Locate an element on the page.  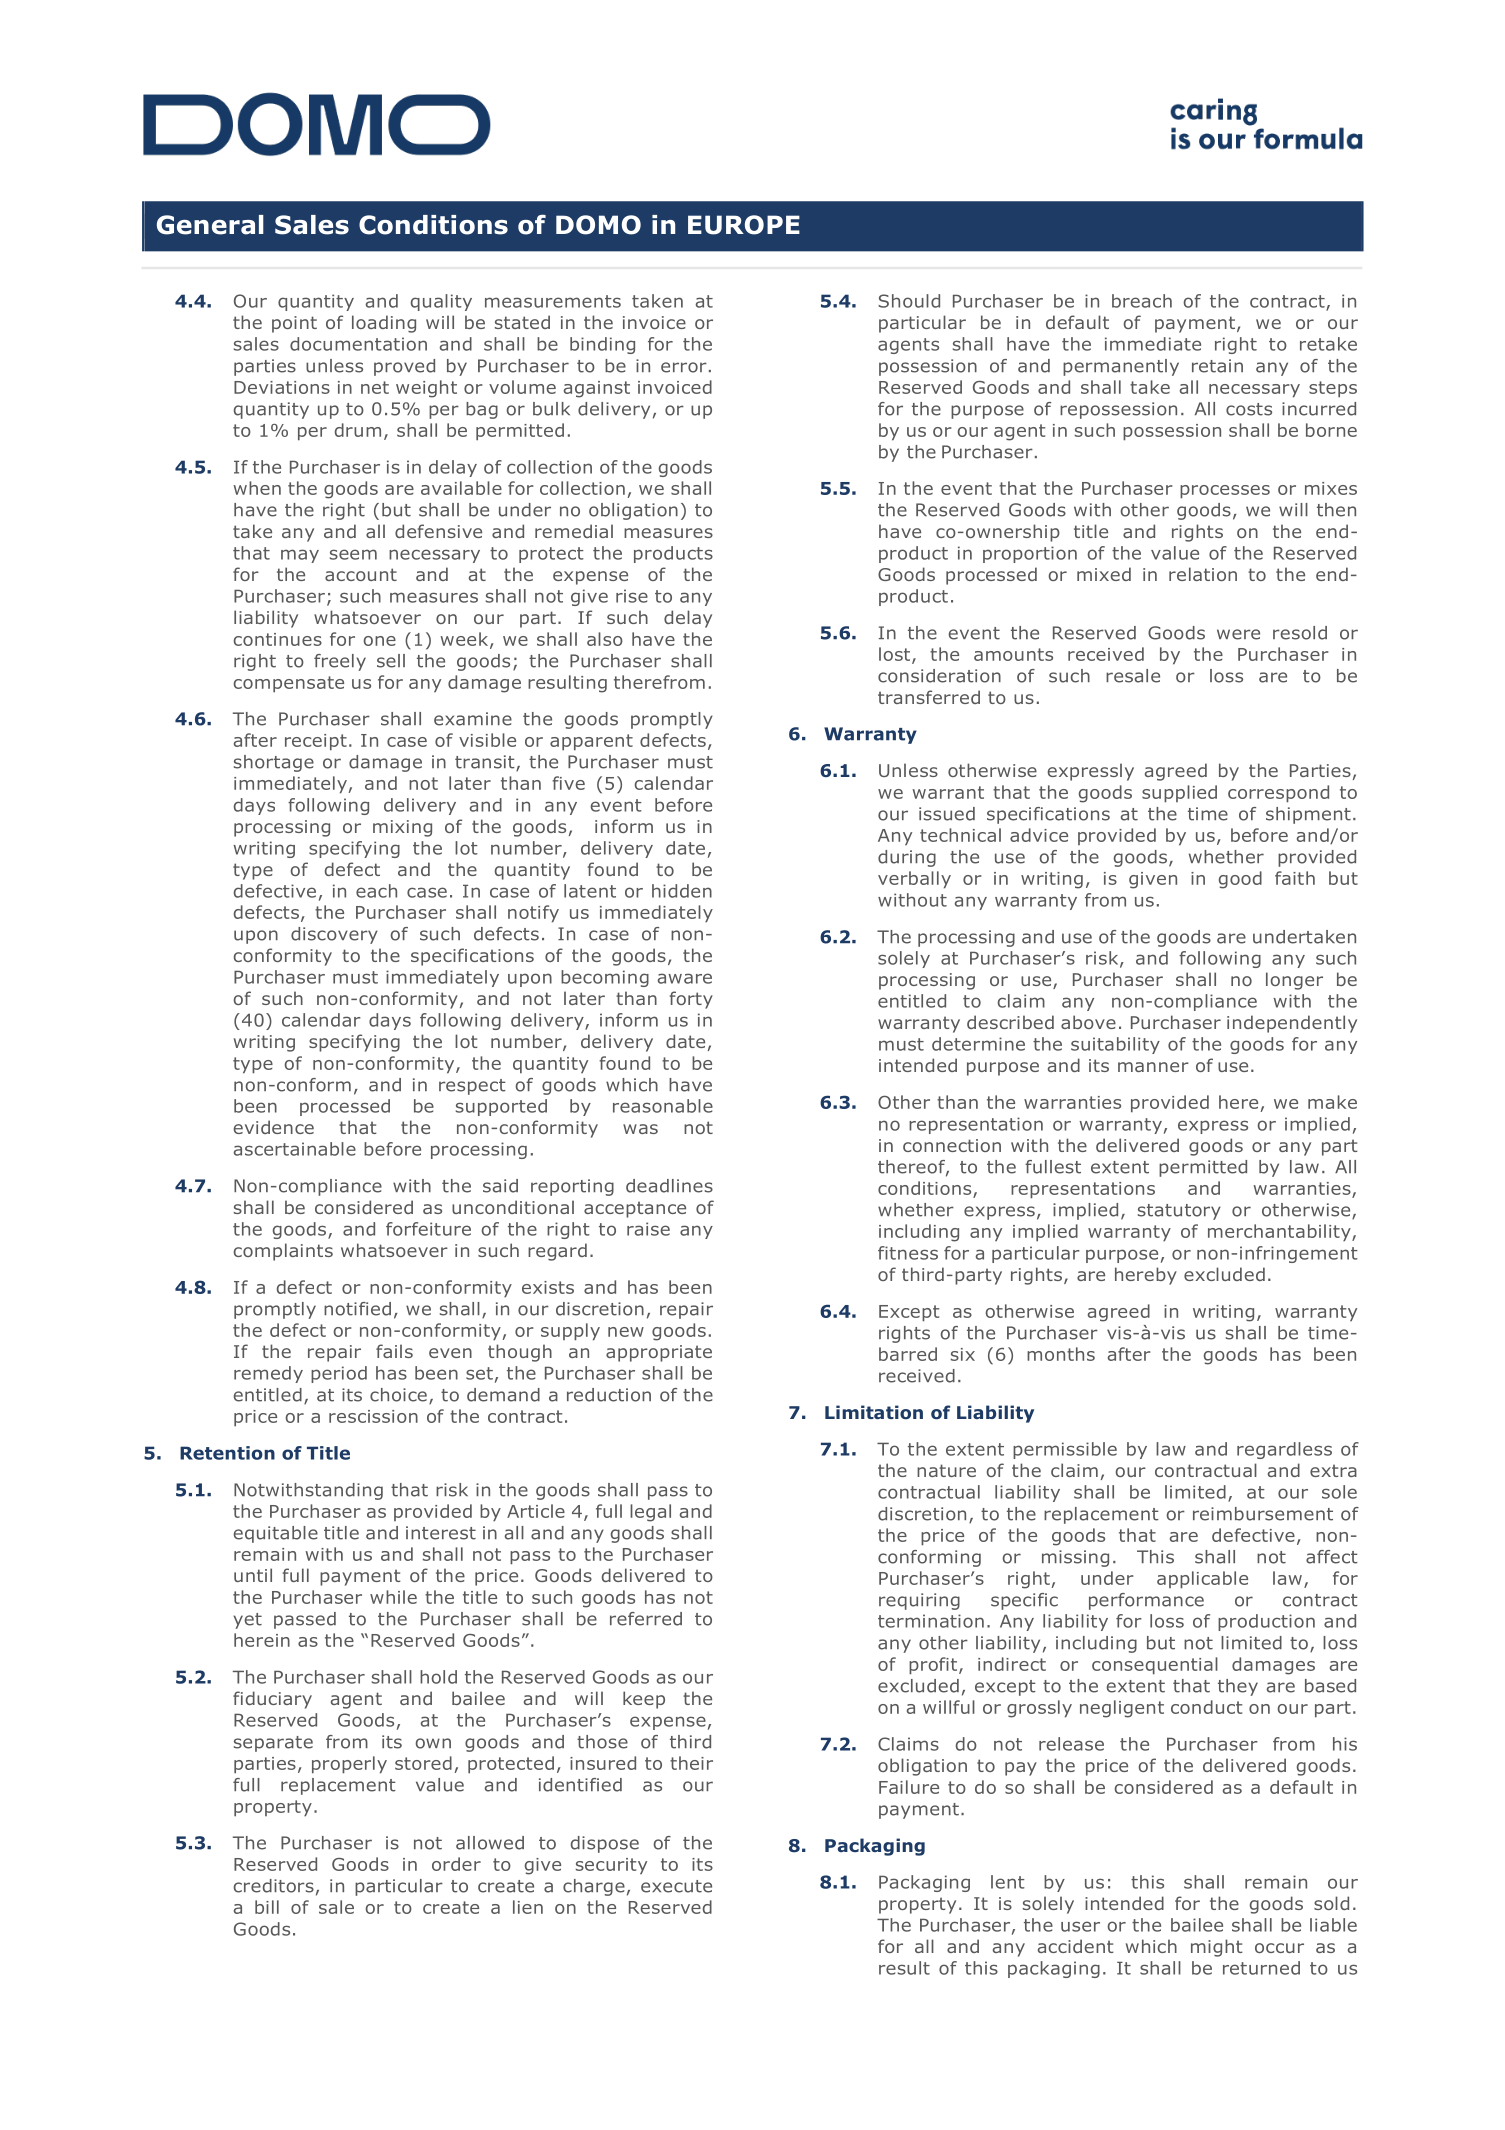
Limitation is located at coordinates (874, 1412).
